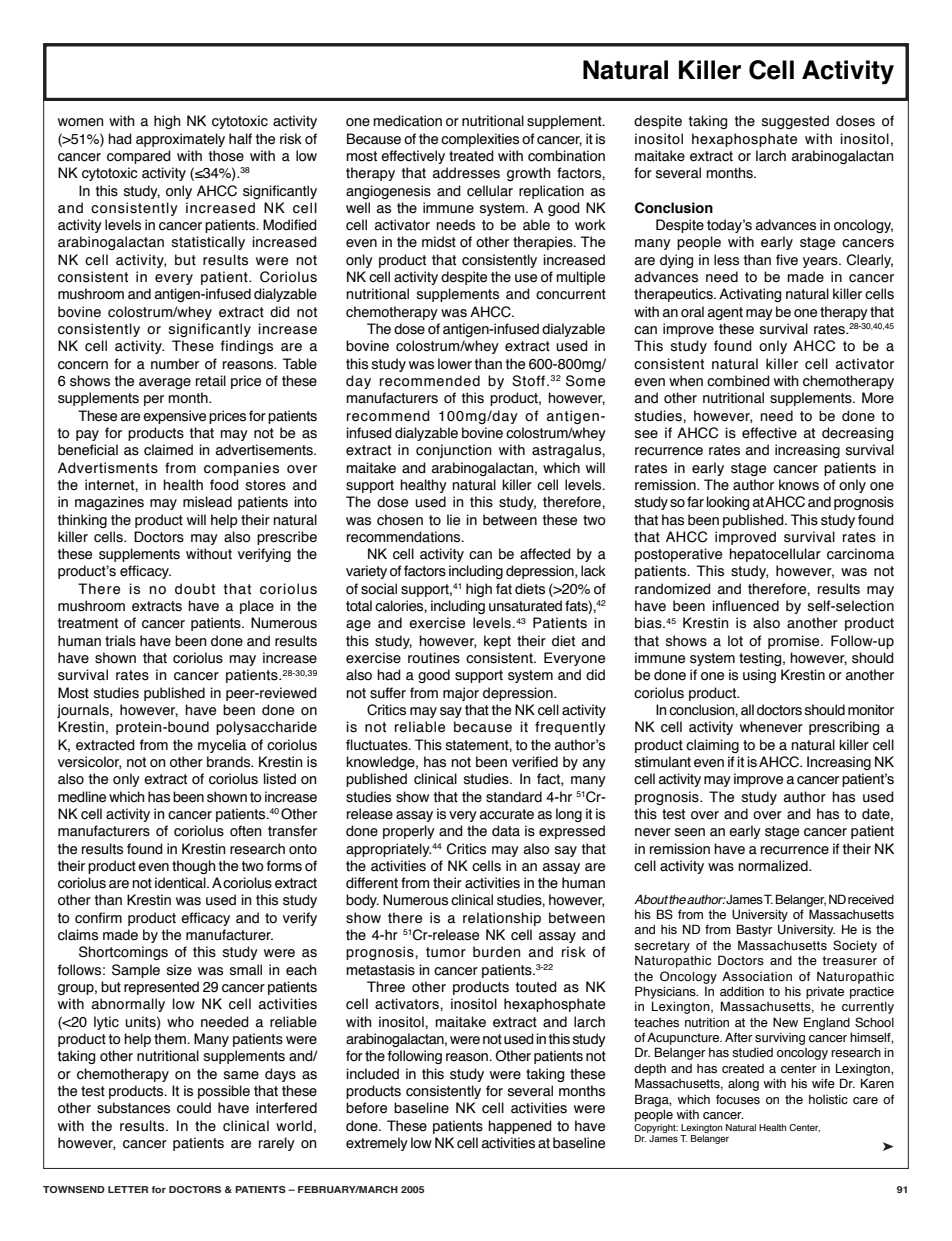 The image size is (952, 1241). What do you see at coordinates (120, 641) in the image?
I see `trials` at bounding box center [120, 641].
